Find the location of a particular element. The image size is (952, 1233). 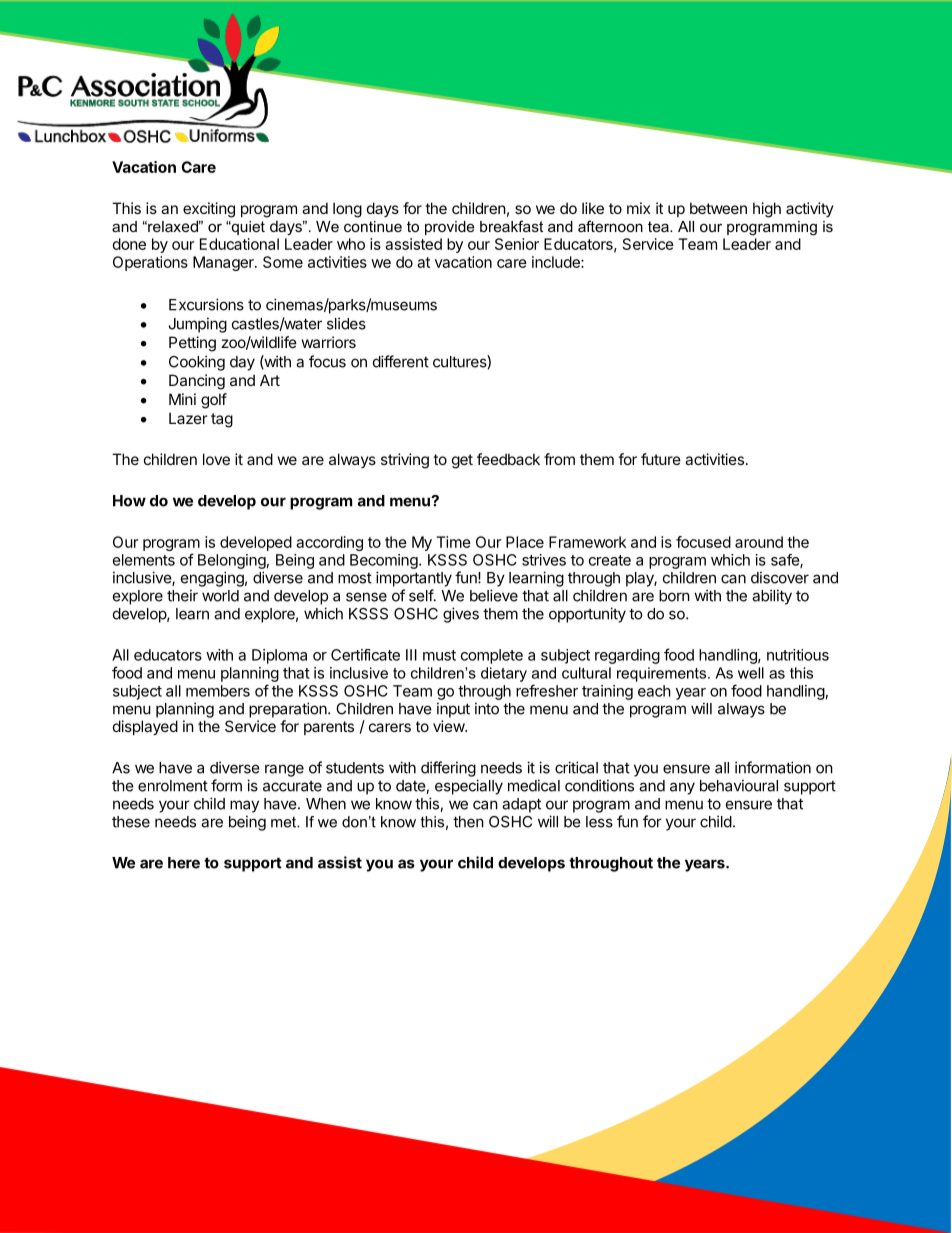

between is located at coordinates (718, 208).
